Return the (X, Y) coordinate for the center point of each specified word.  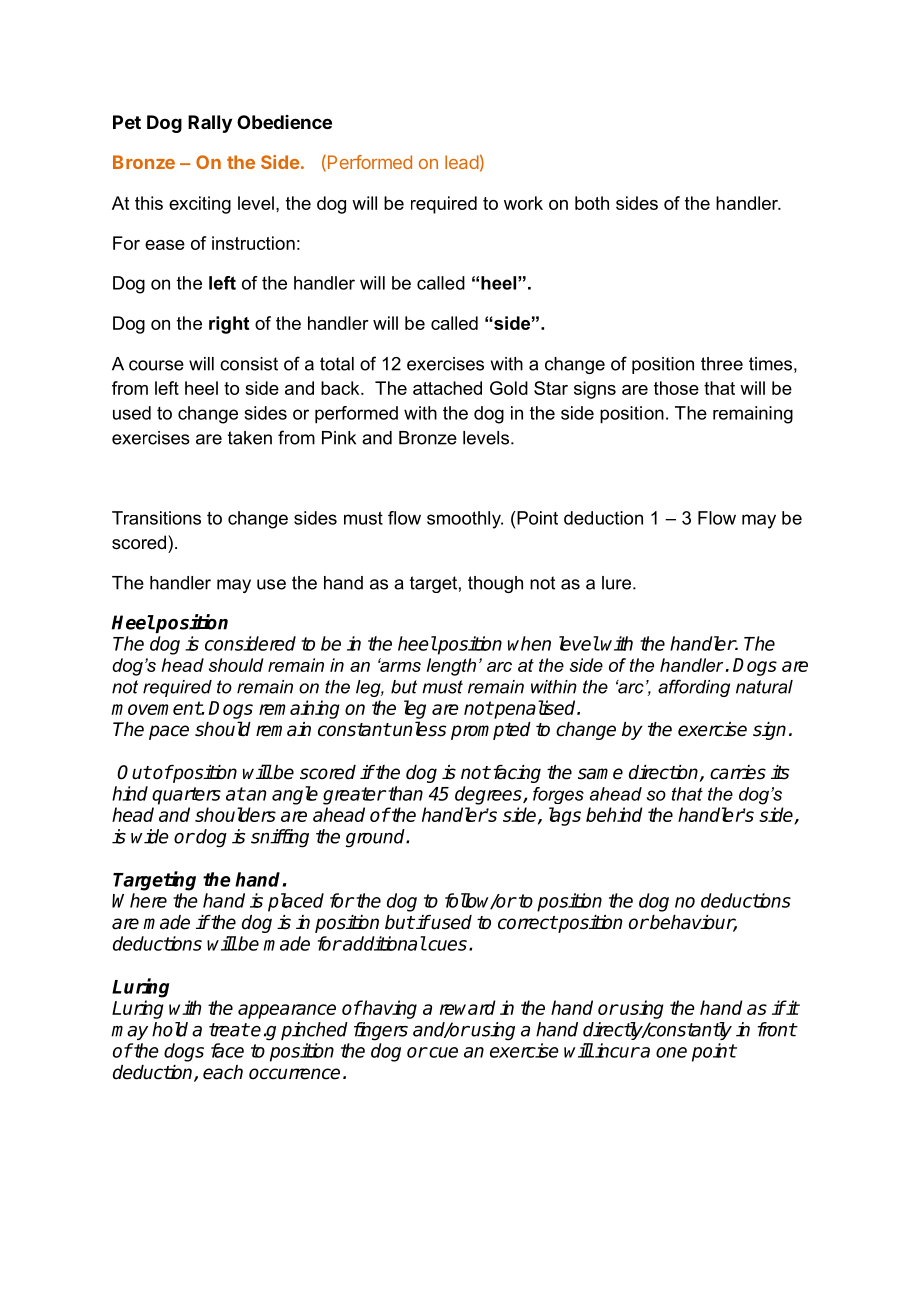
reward (468, 1007)
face (227, 1050)
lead (462, 162)
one (671, 1052)
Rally (210, 124)
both (592, 203)
